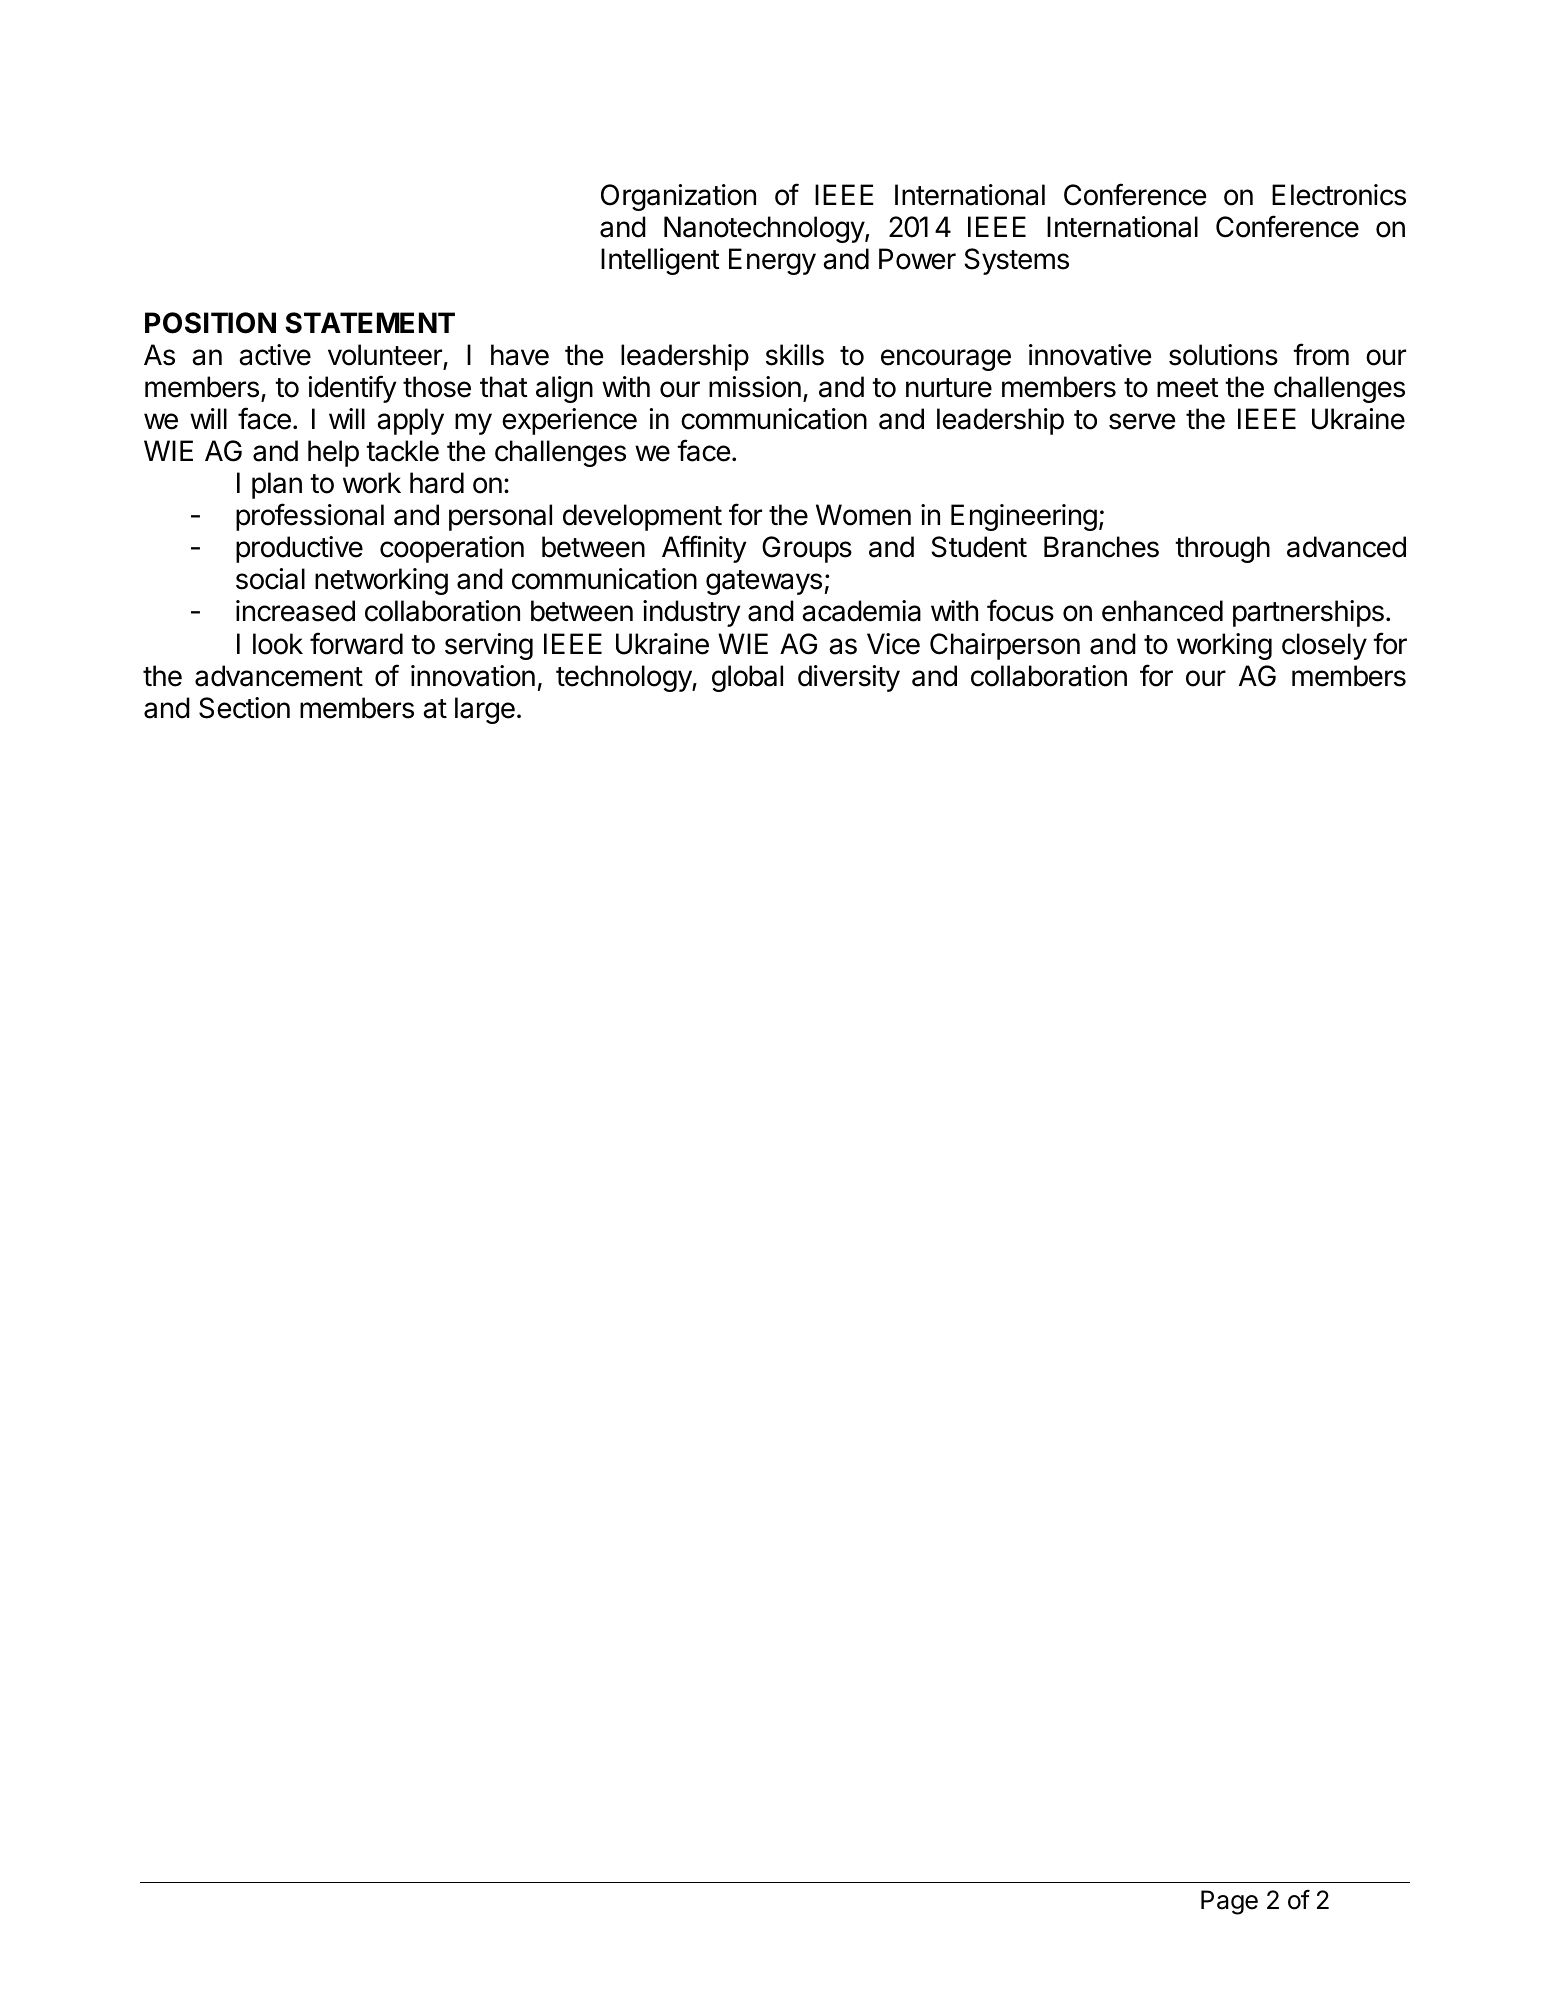  Describe the element at coordinates (1229, 1902) in the document. I see `Page` at that location.
